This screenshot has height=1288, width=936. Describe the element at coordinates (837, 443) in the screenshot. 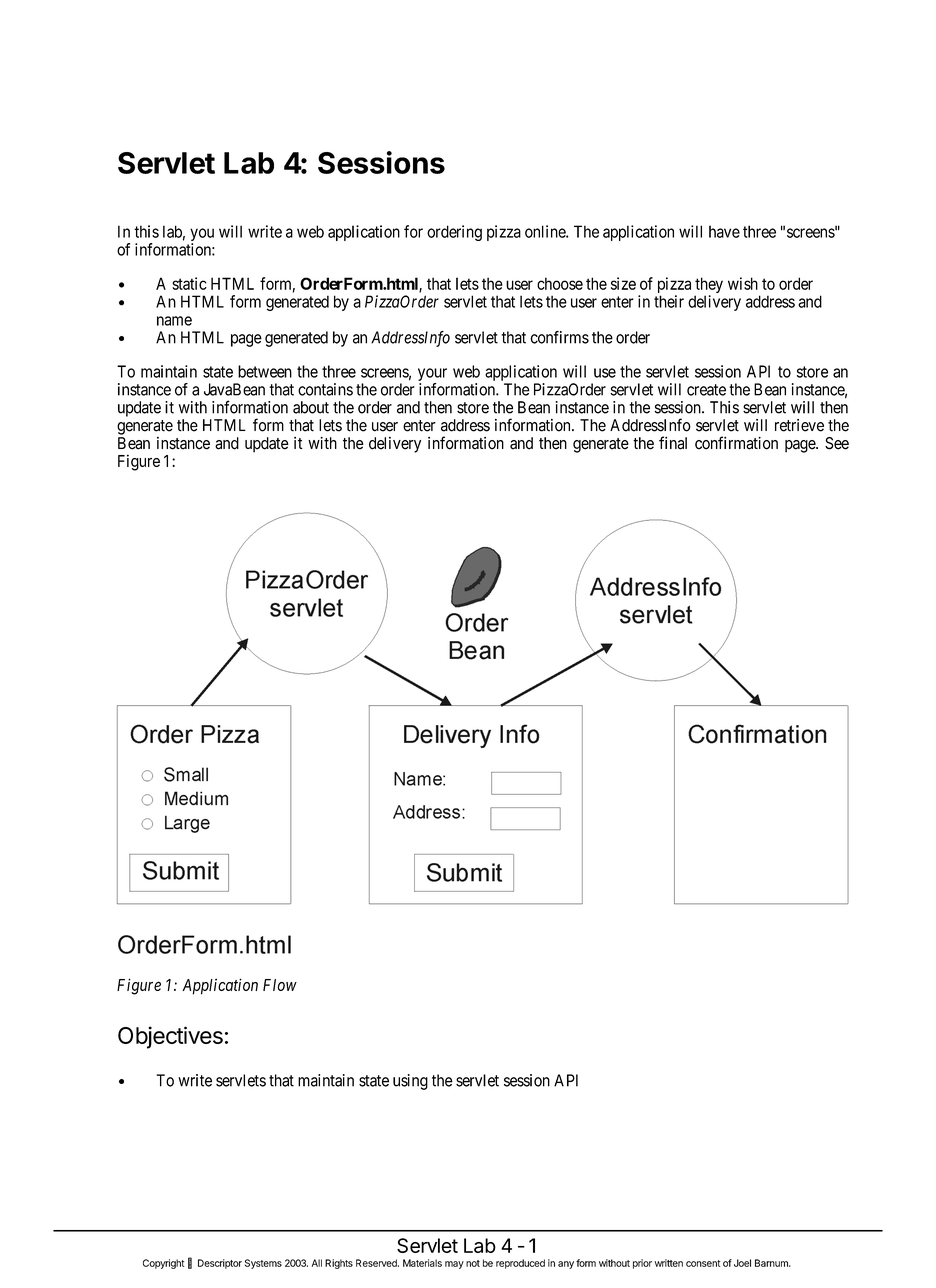

I see `See` at that location.
